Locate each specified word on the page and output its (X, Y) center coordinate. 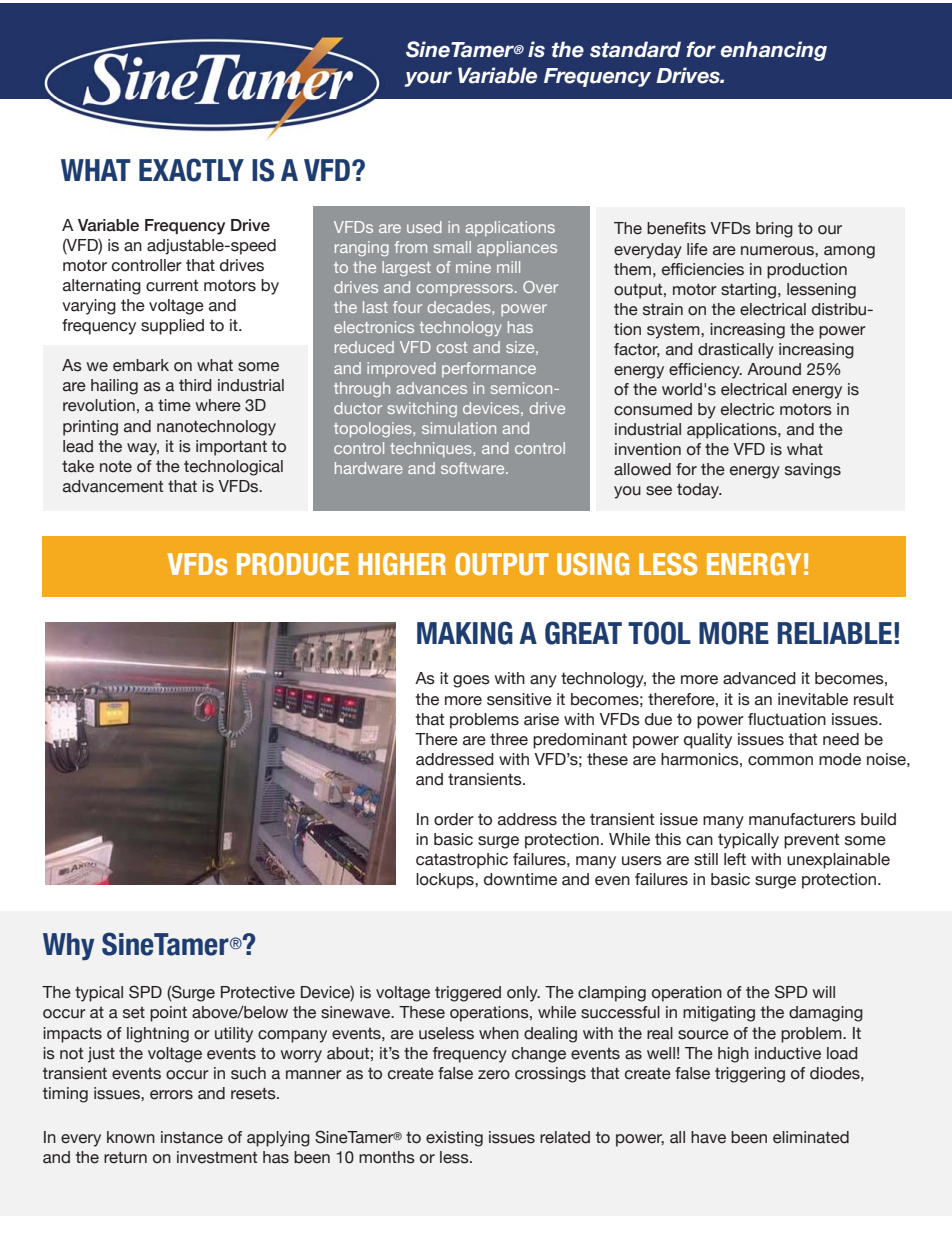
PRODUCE (293, 564)
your (428, 79)
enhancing (774, 51)
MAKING (465, 633)
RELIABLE (835, 633)
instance (192, 1137)
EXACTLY (191, 170)
